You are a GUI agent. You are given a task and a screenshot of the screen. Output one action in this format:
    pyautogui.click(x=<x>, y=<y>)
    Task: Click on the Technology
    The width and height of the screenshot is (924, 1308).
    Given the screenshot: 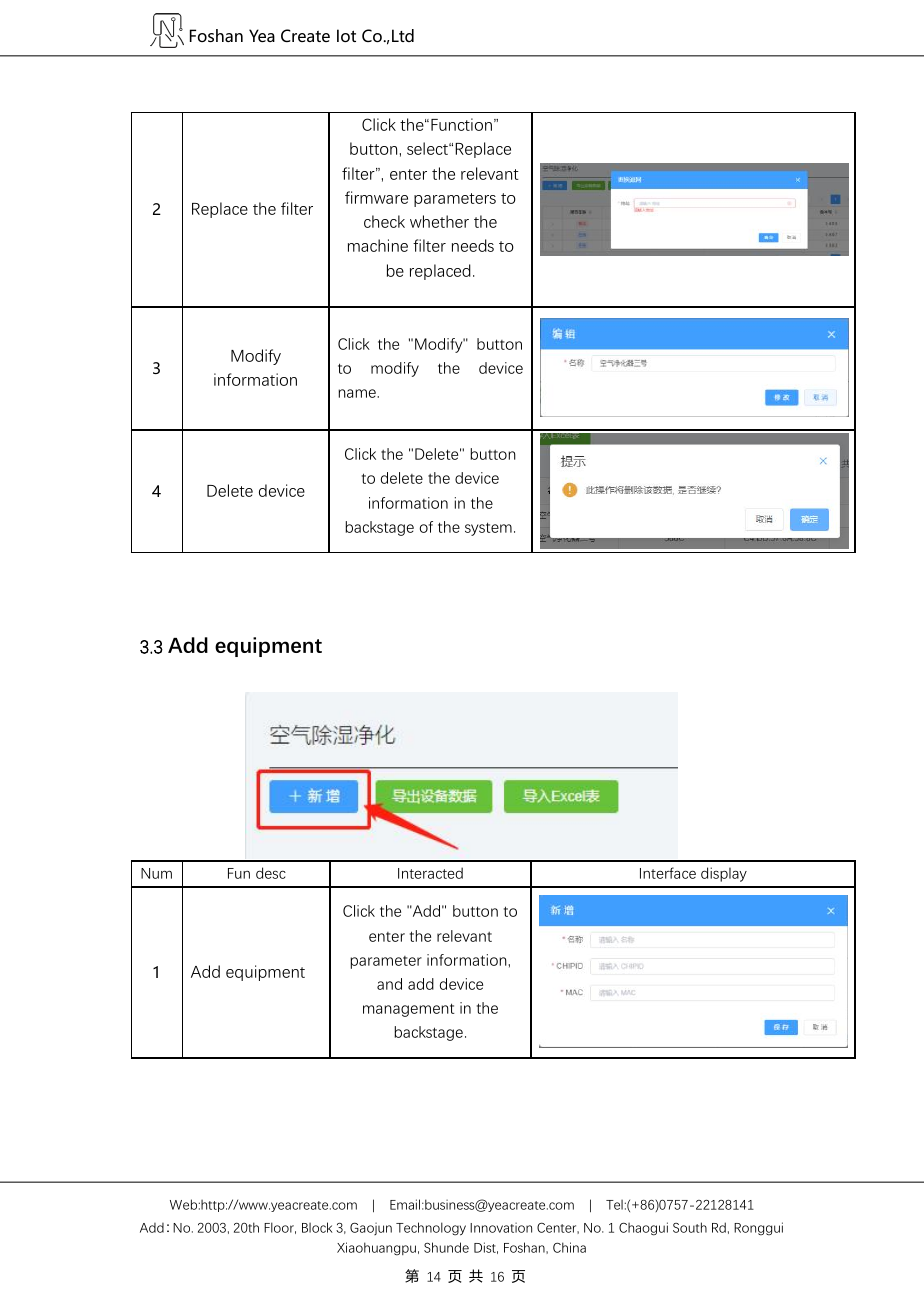 What is the action you would take?
    pyautogui.click(x=431, y=1229)
